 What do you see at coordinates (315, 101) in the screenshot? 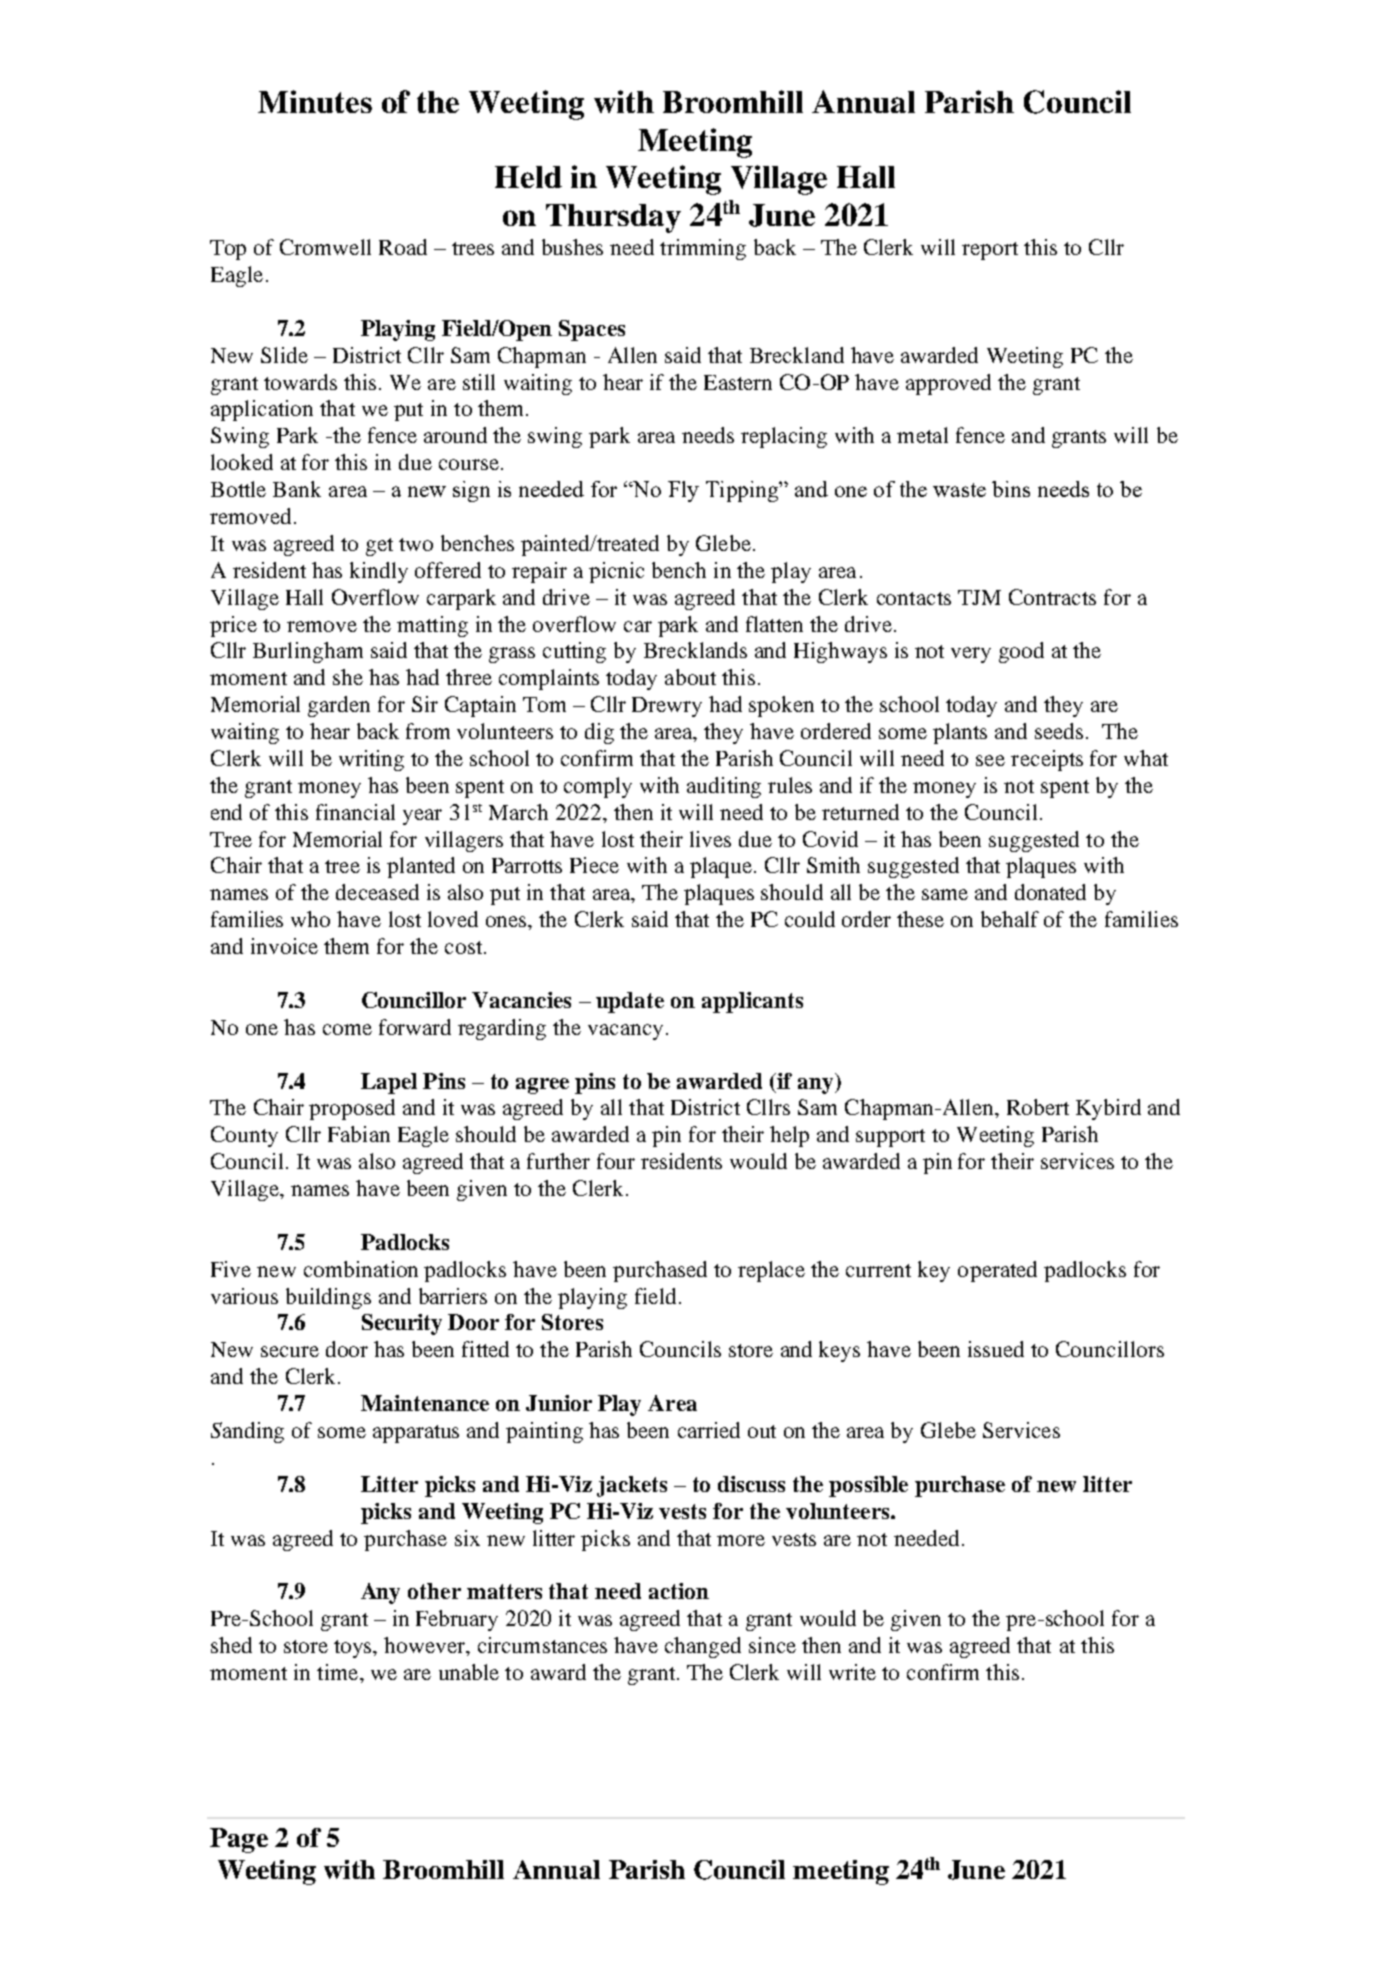
I see `Minutes` at bounding box center [315, 101].
